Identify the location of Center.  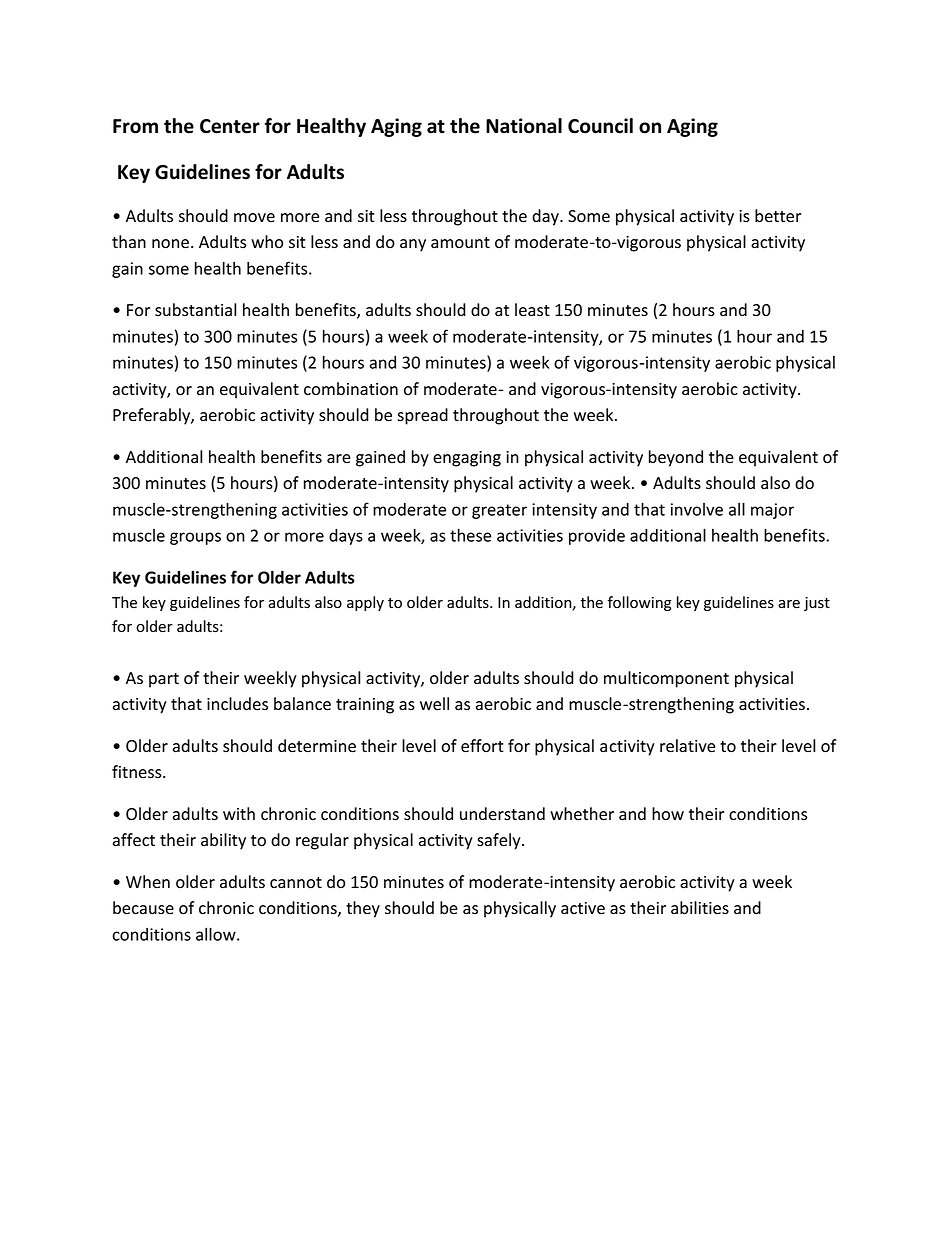
(230, 126).
